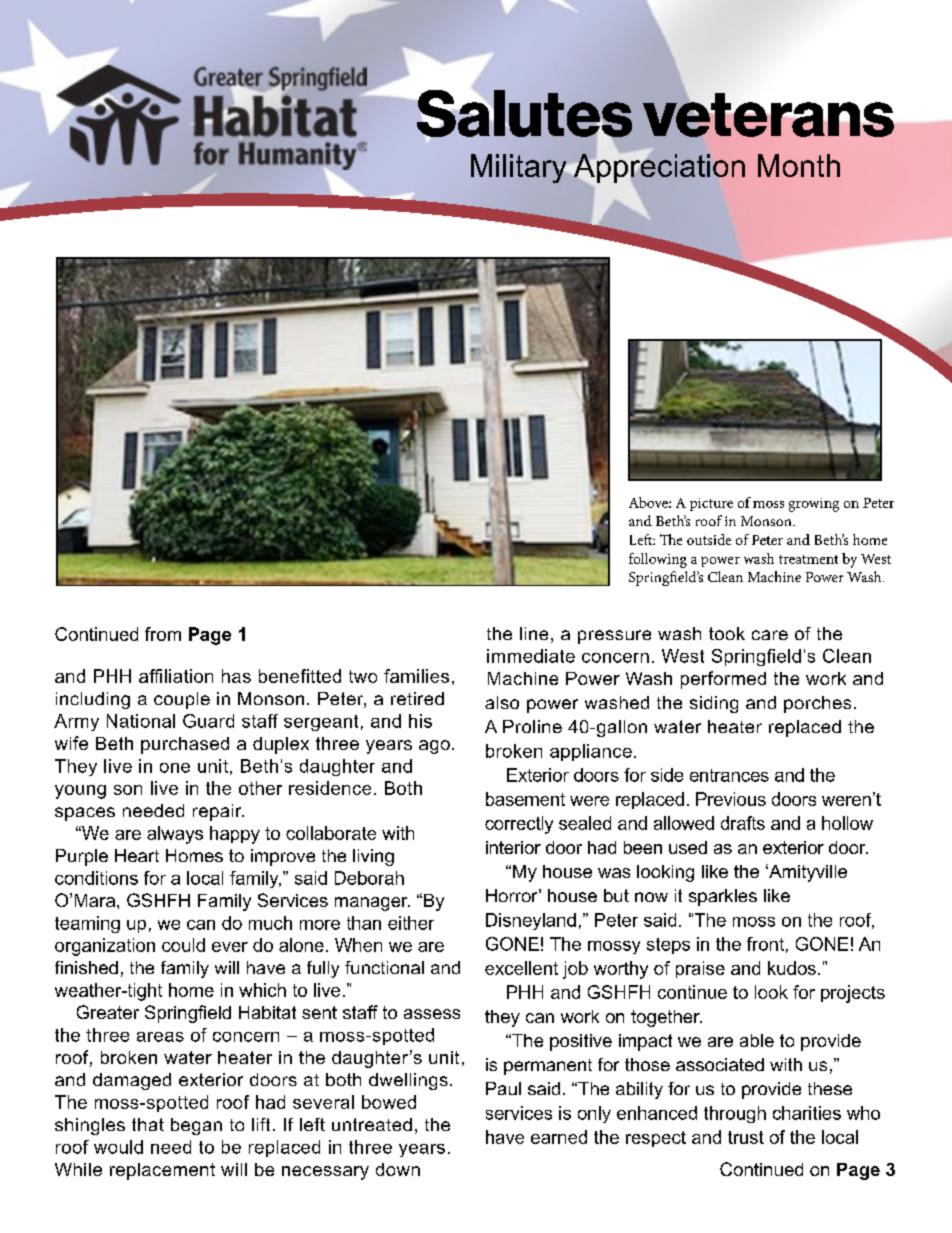  I want to click on growing, so click(814, 505).
